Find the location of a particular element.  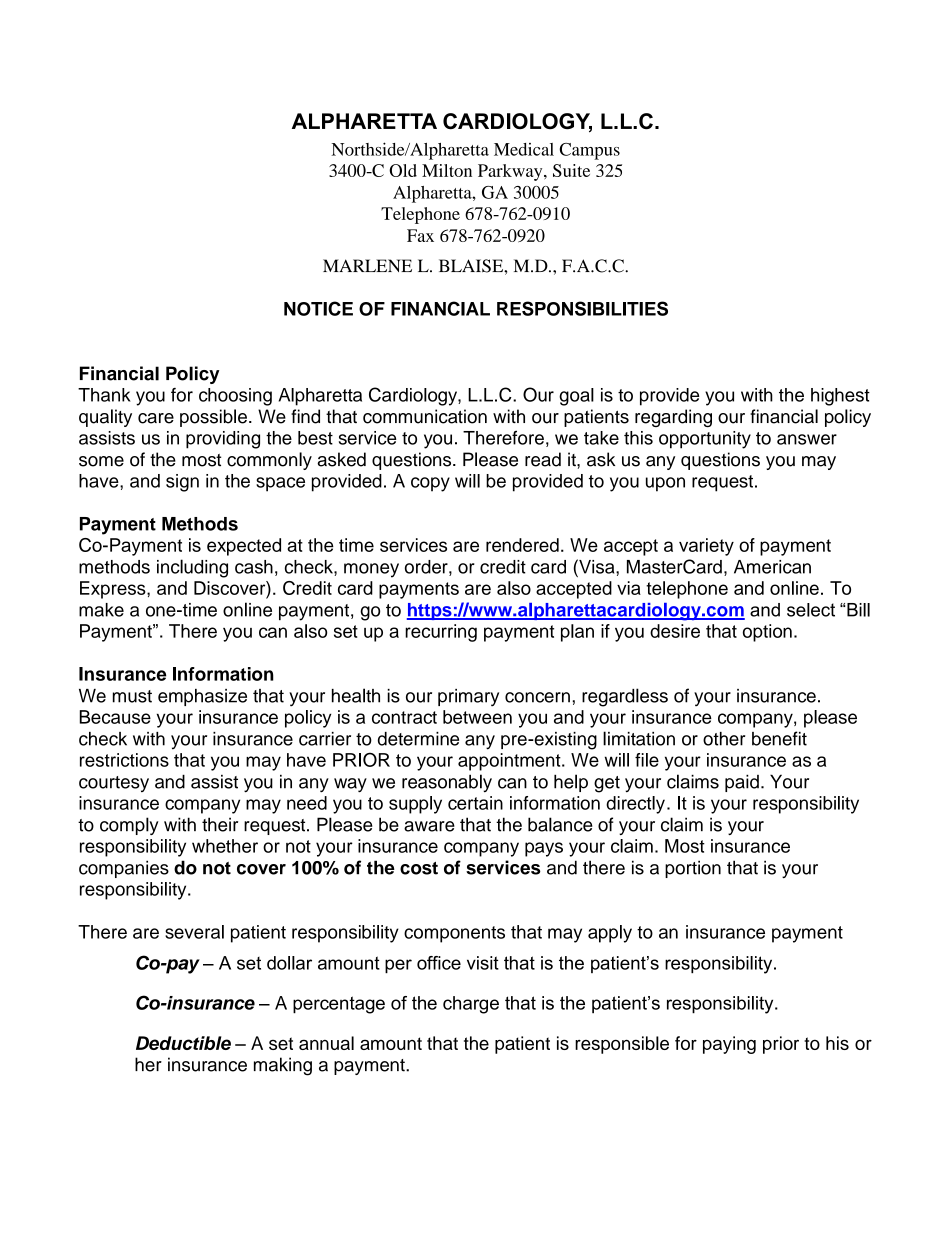

Old is located at coordinates (403, 170).
